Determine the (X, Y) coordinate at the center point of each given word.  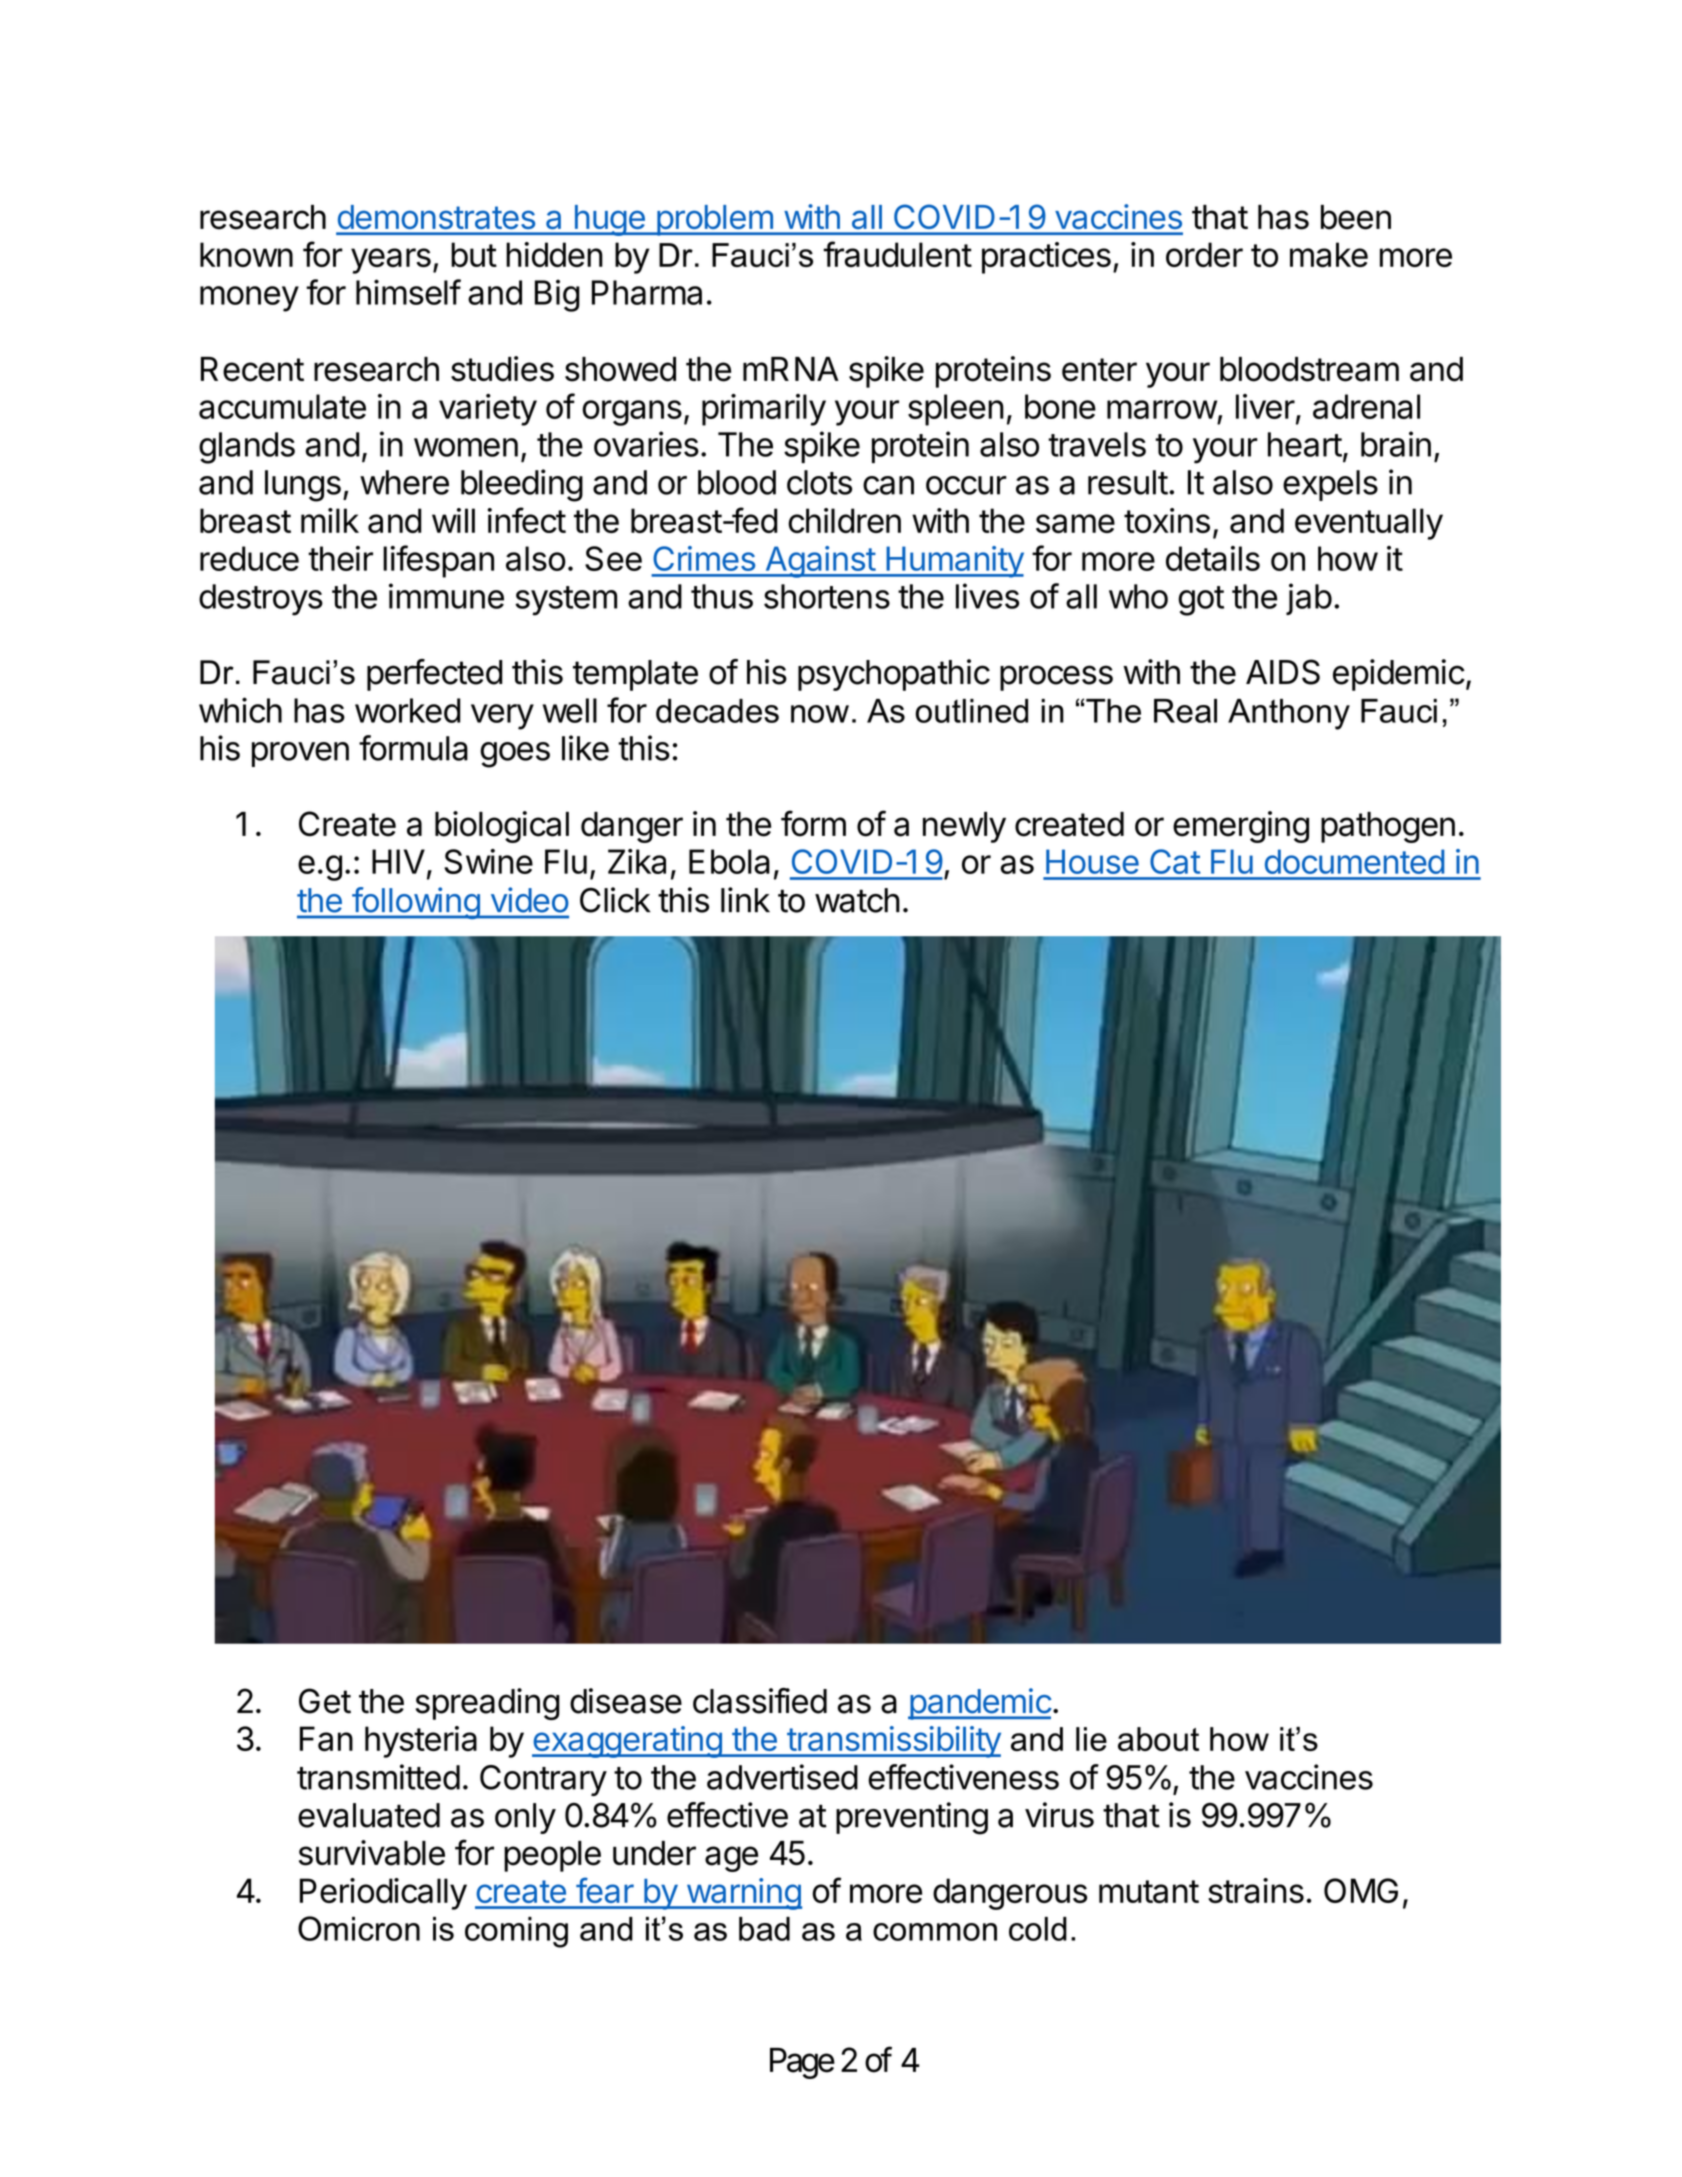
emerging (1241, 827)
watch (857, 900)
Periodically (383, 1894)
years (391, 261)
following (415, 903)
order (1204, 254)
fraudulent (897, 254)
